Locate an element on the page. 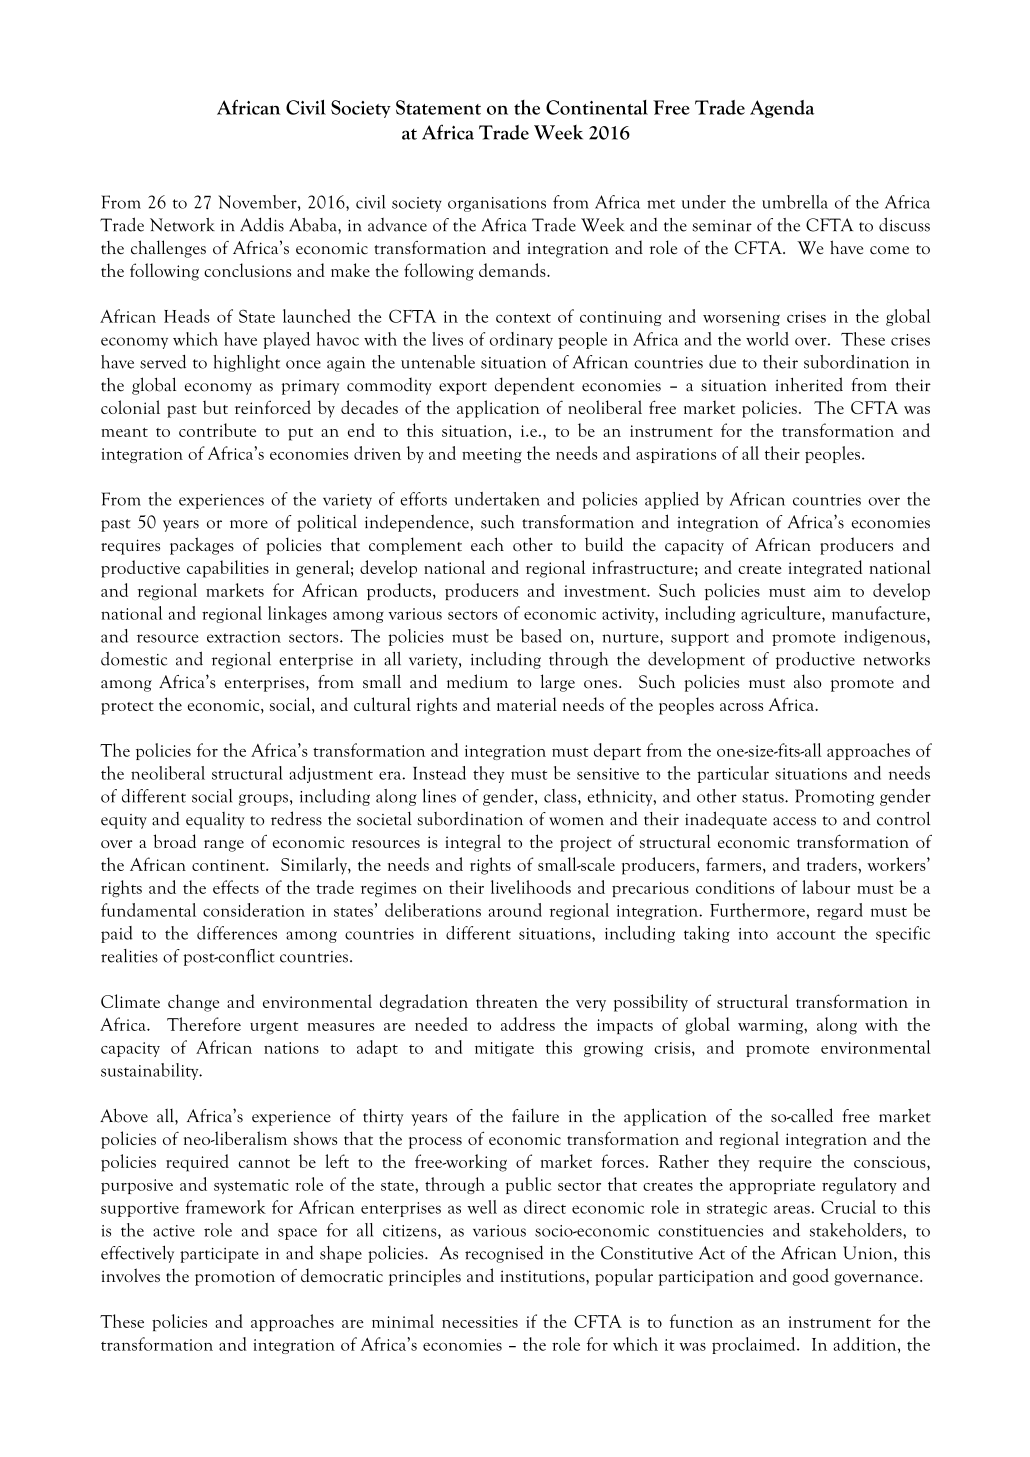 The image size is (1030, 1457). Addis is located at coordinates (262, 224).
